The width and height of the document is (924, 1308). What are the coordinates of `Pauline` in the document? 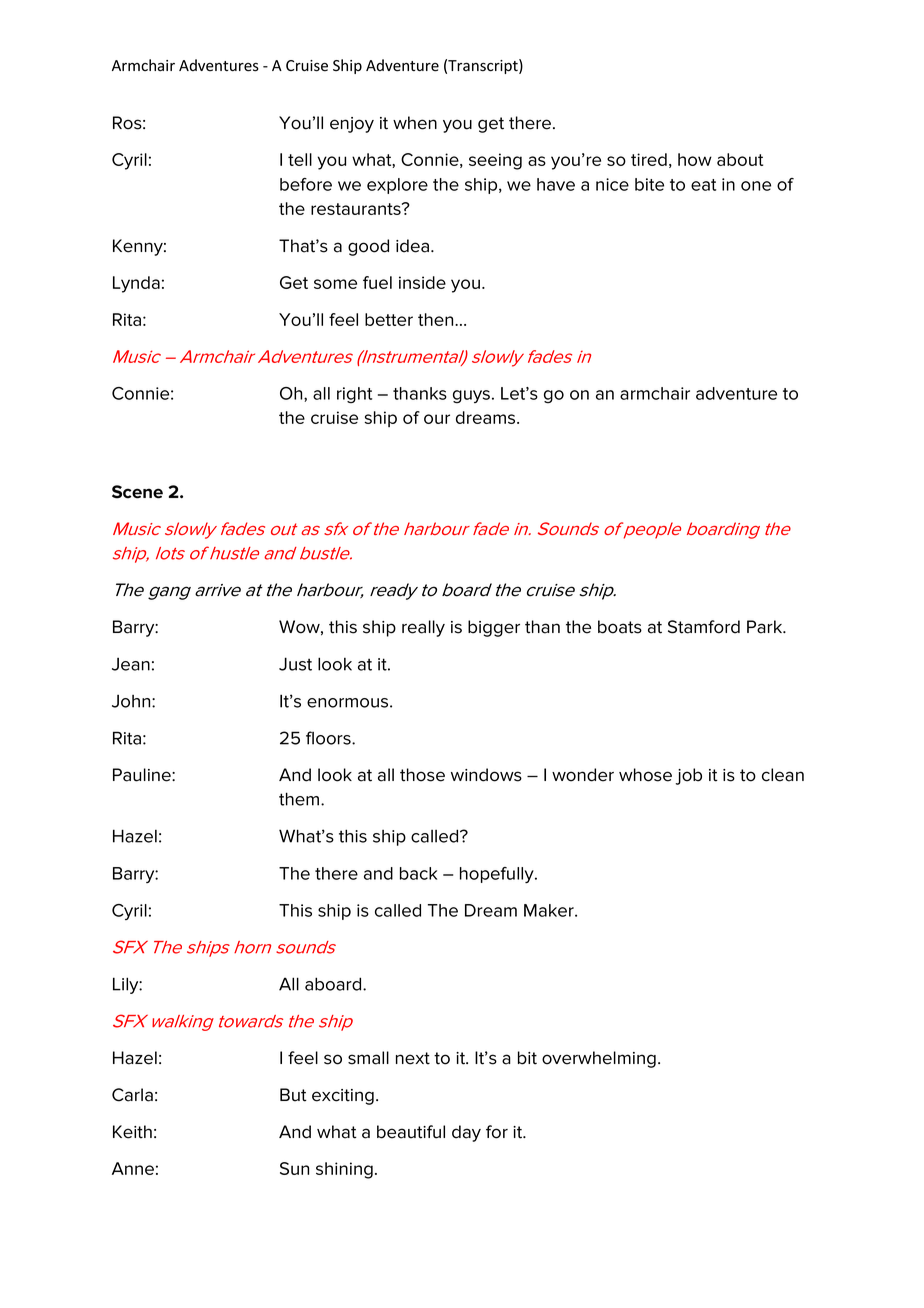 It's located at (143, 775).
